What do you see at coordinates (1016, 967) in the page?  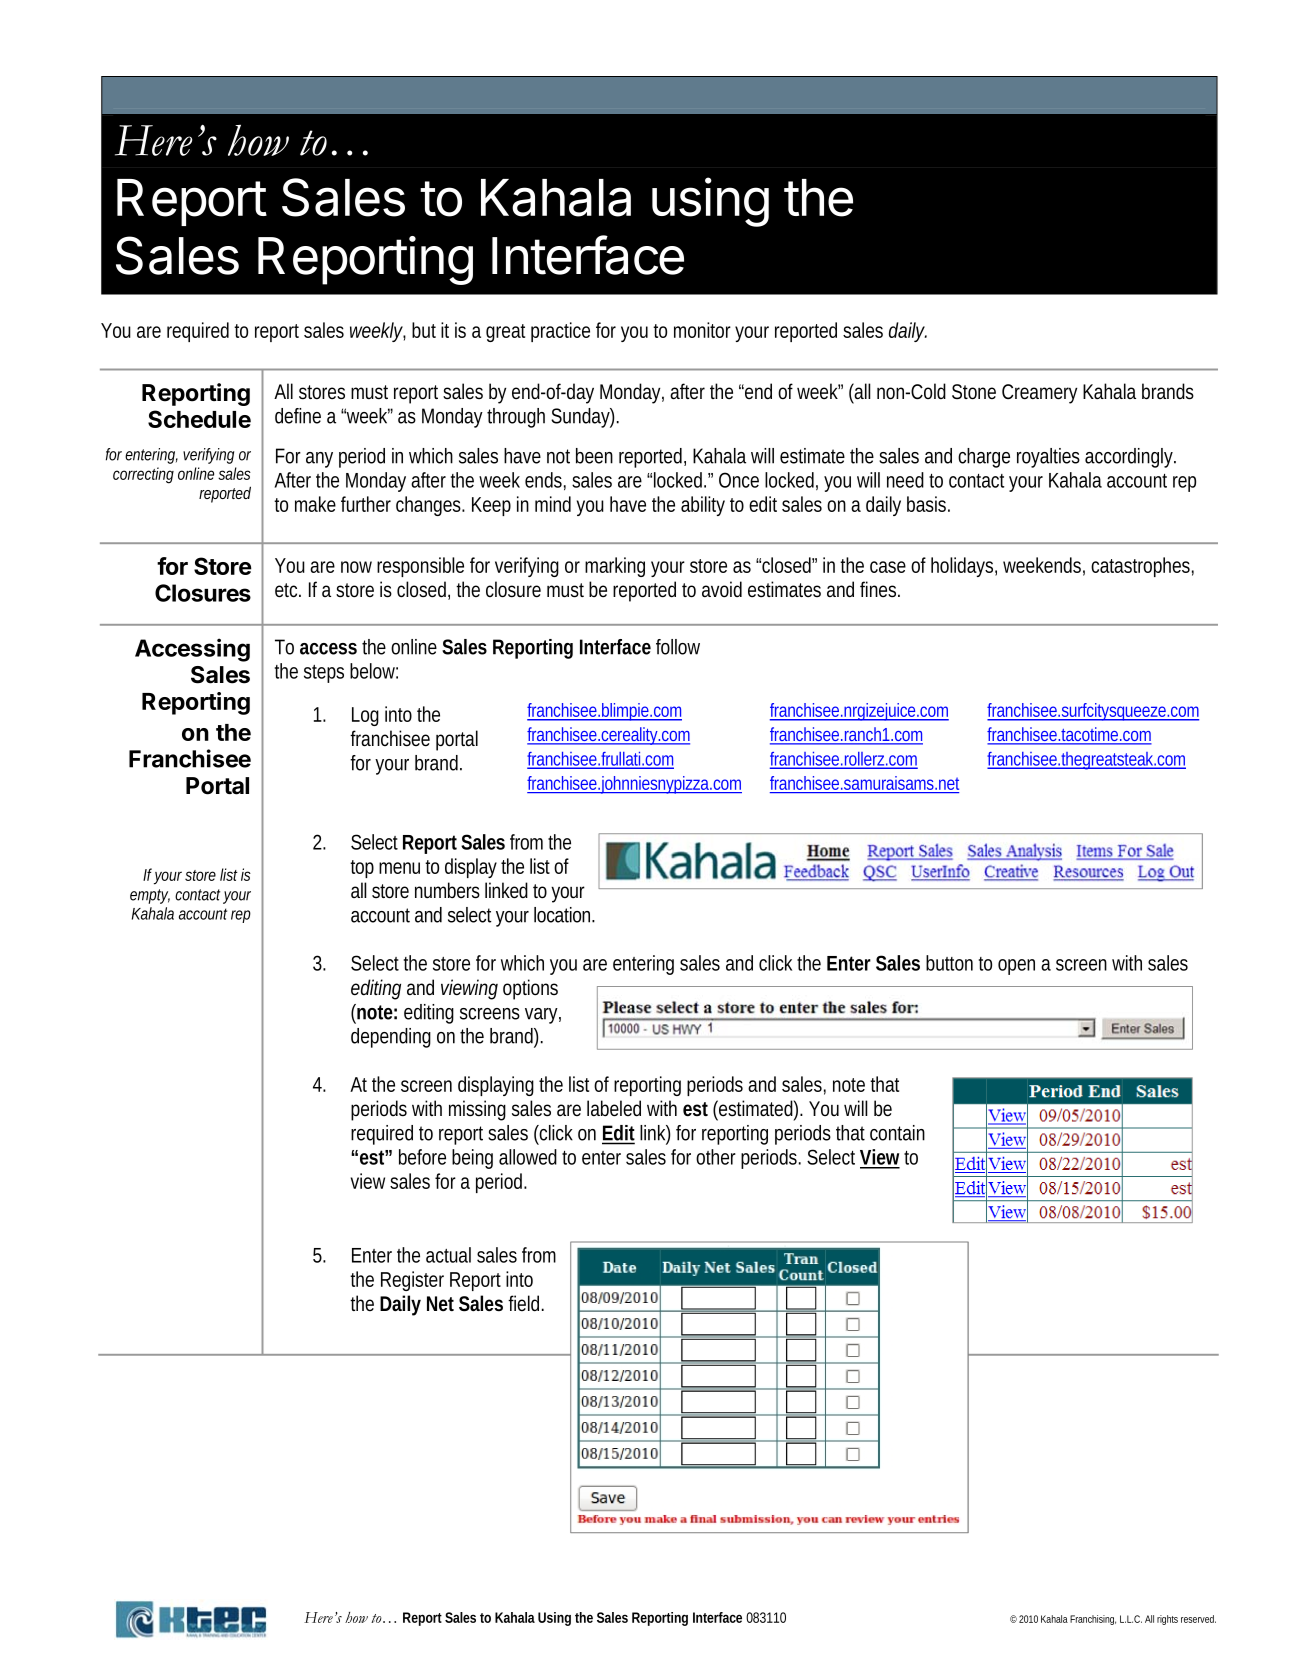 I see `open` at bounding box center [1016, 967].
